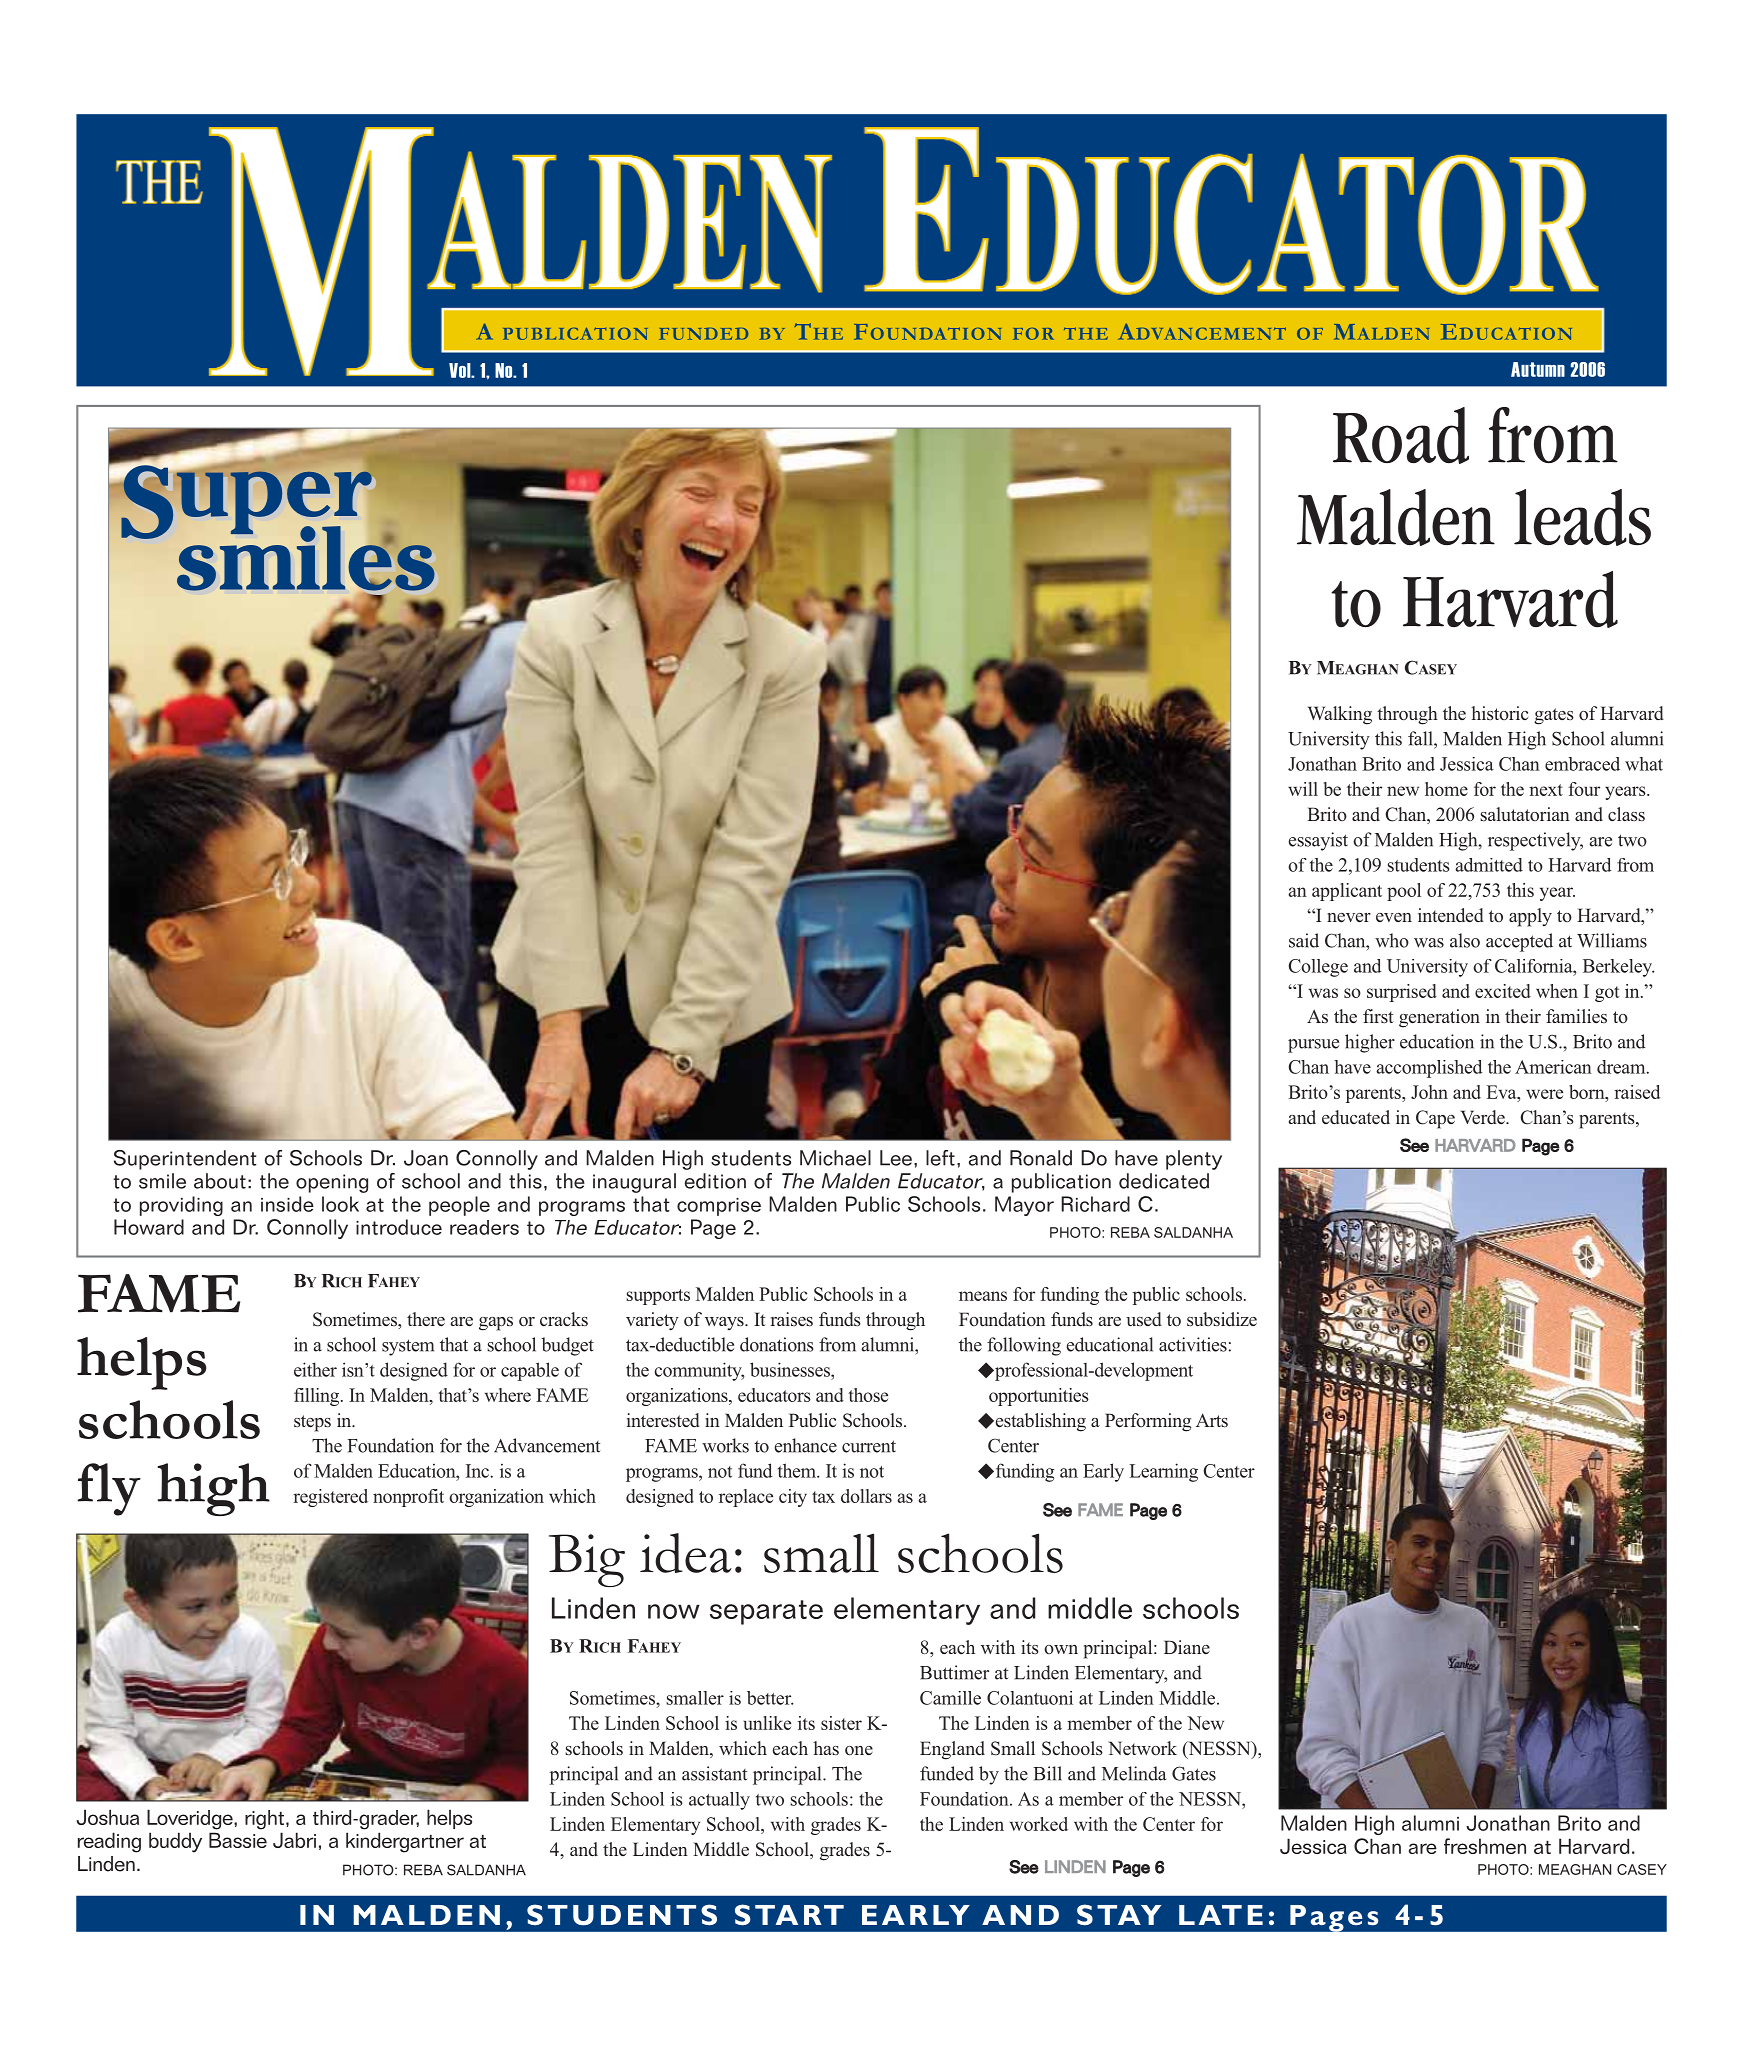 Image resolution: width=1743 pixels, height=2046 pixels. Describe the element at coordinates (896, 1158) in the page. I see `Lee` at that location.
